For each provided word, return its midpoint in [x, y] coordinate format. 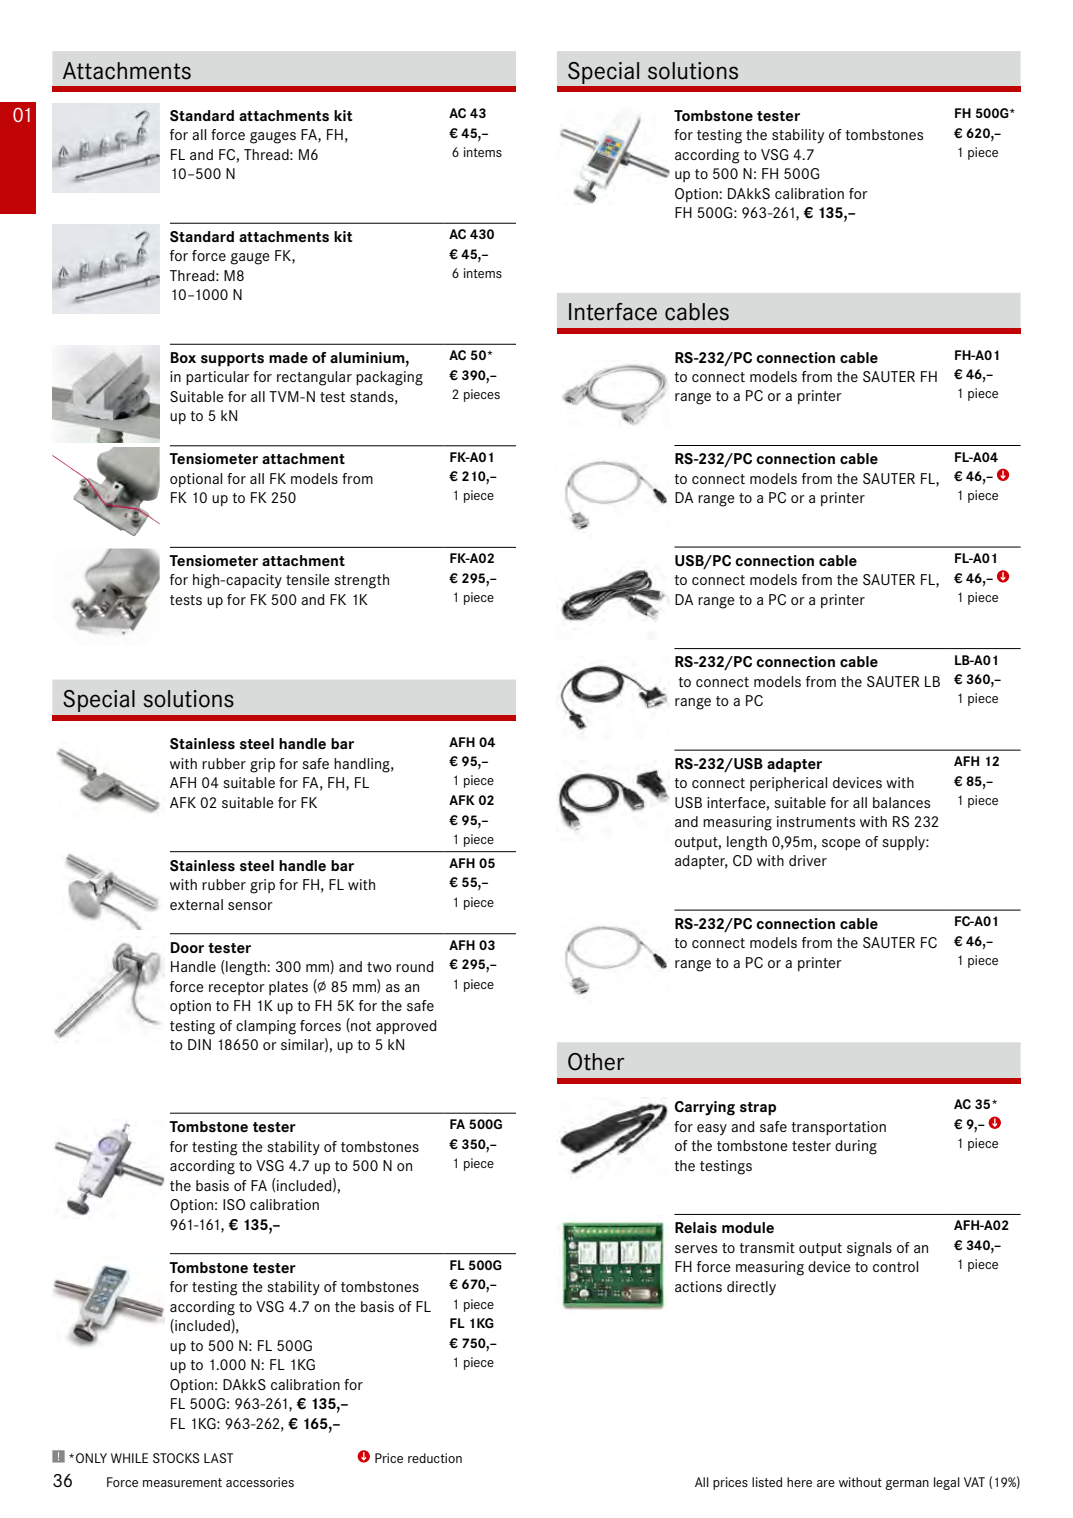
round [415, 966]
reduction [435, 1458]
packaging [389, 378]
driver [808, 860]
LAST [218, 1458]
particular [218, 378]
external [196, 904]
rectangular [314, 378]
